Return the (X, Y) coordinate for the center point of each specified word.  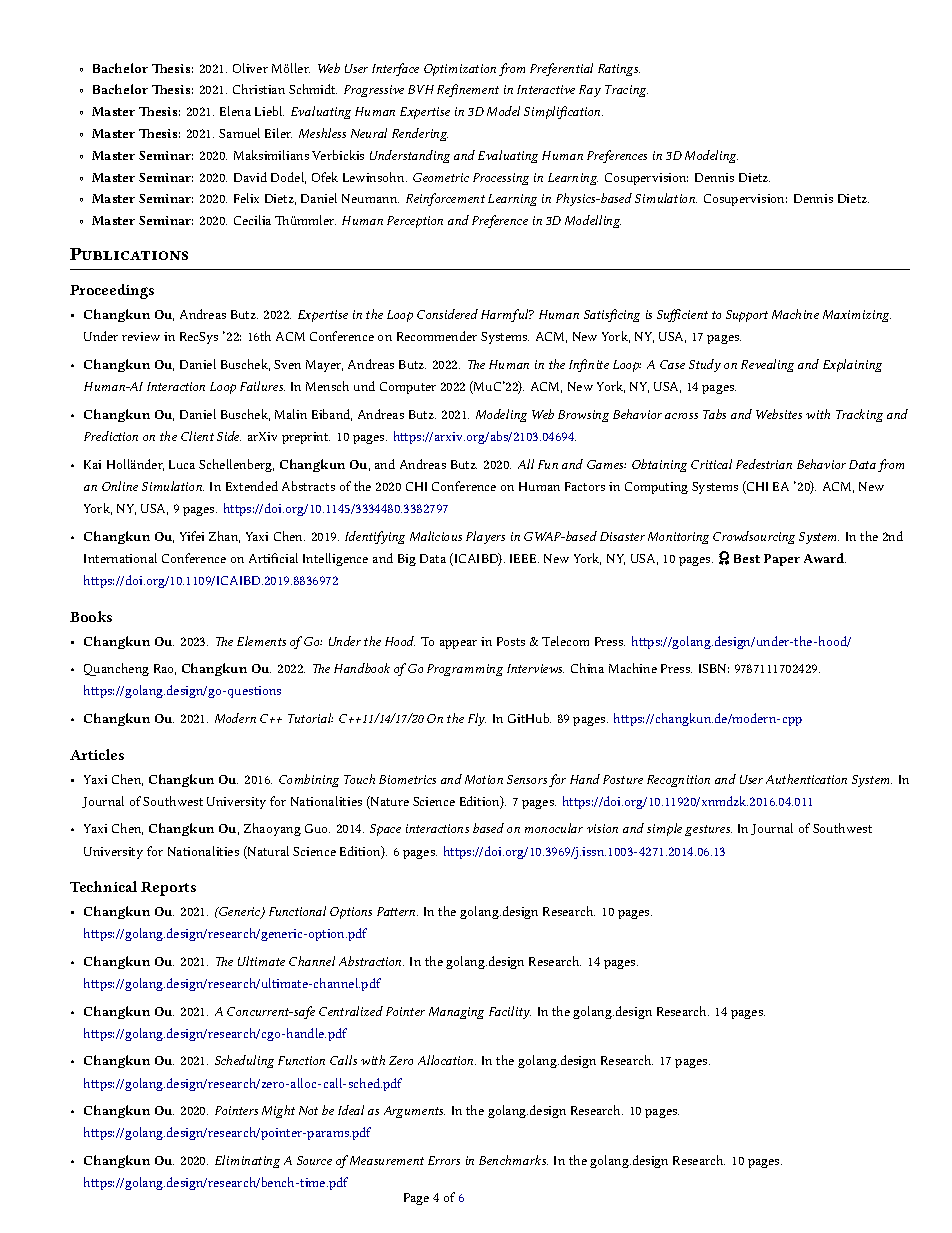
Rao (165, 669)
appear (458, 644)
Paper (782, 560)
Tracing (626, 91)
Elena (235, 111)
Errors (444, 1160)
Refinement (468, 90)
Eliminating (247, 1161)
